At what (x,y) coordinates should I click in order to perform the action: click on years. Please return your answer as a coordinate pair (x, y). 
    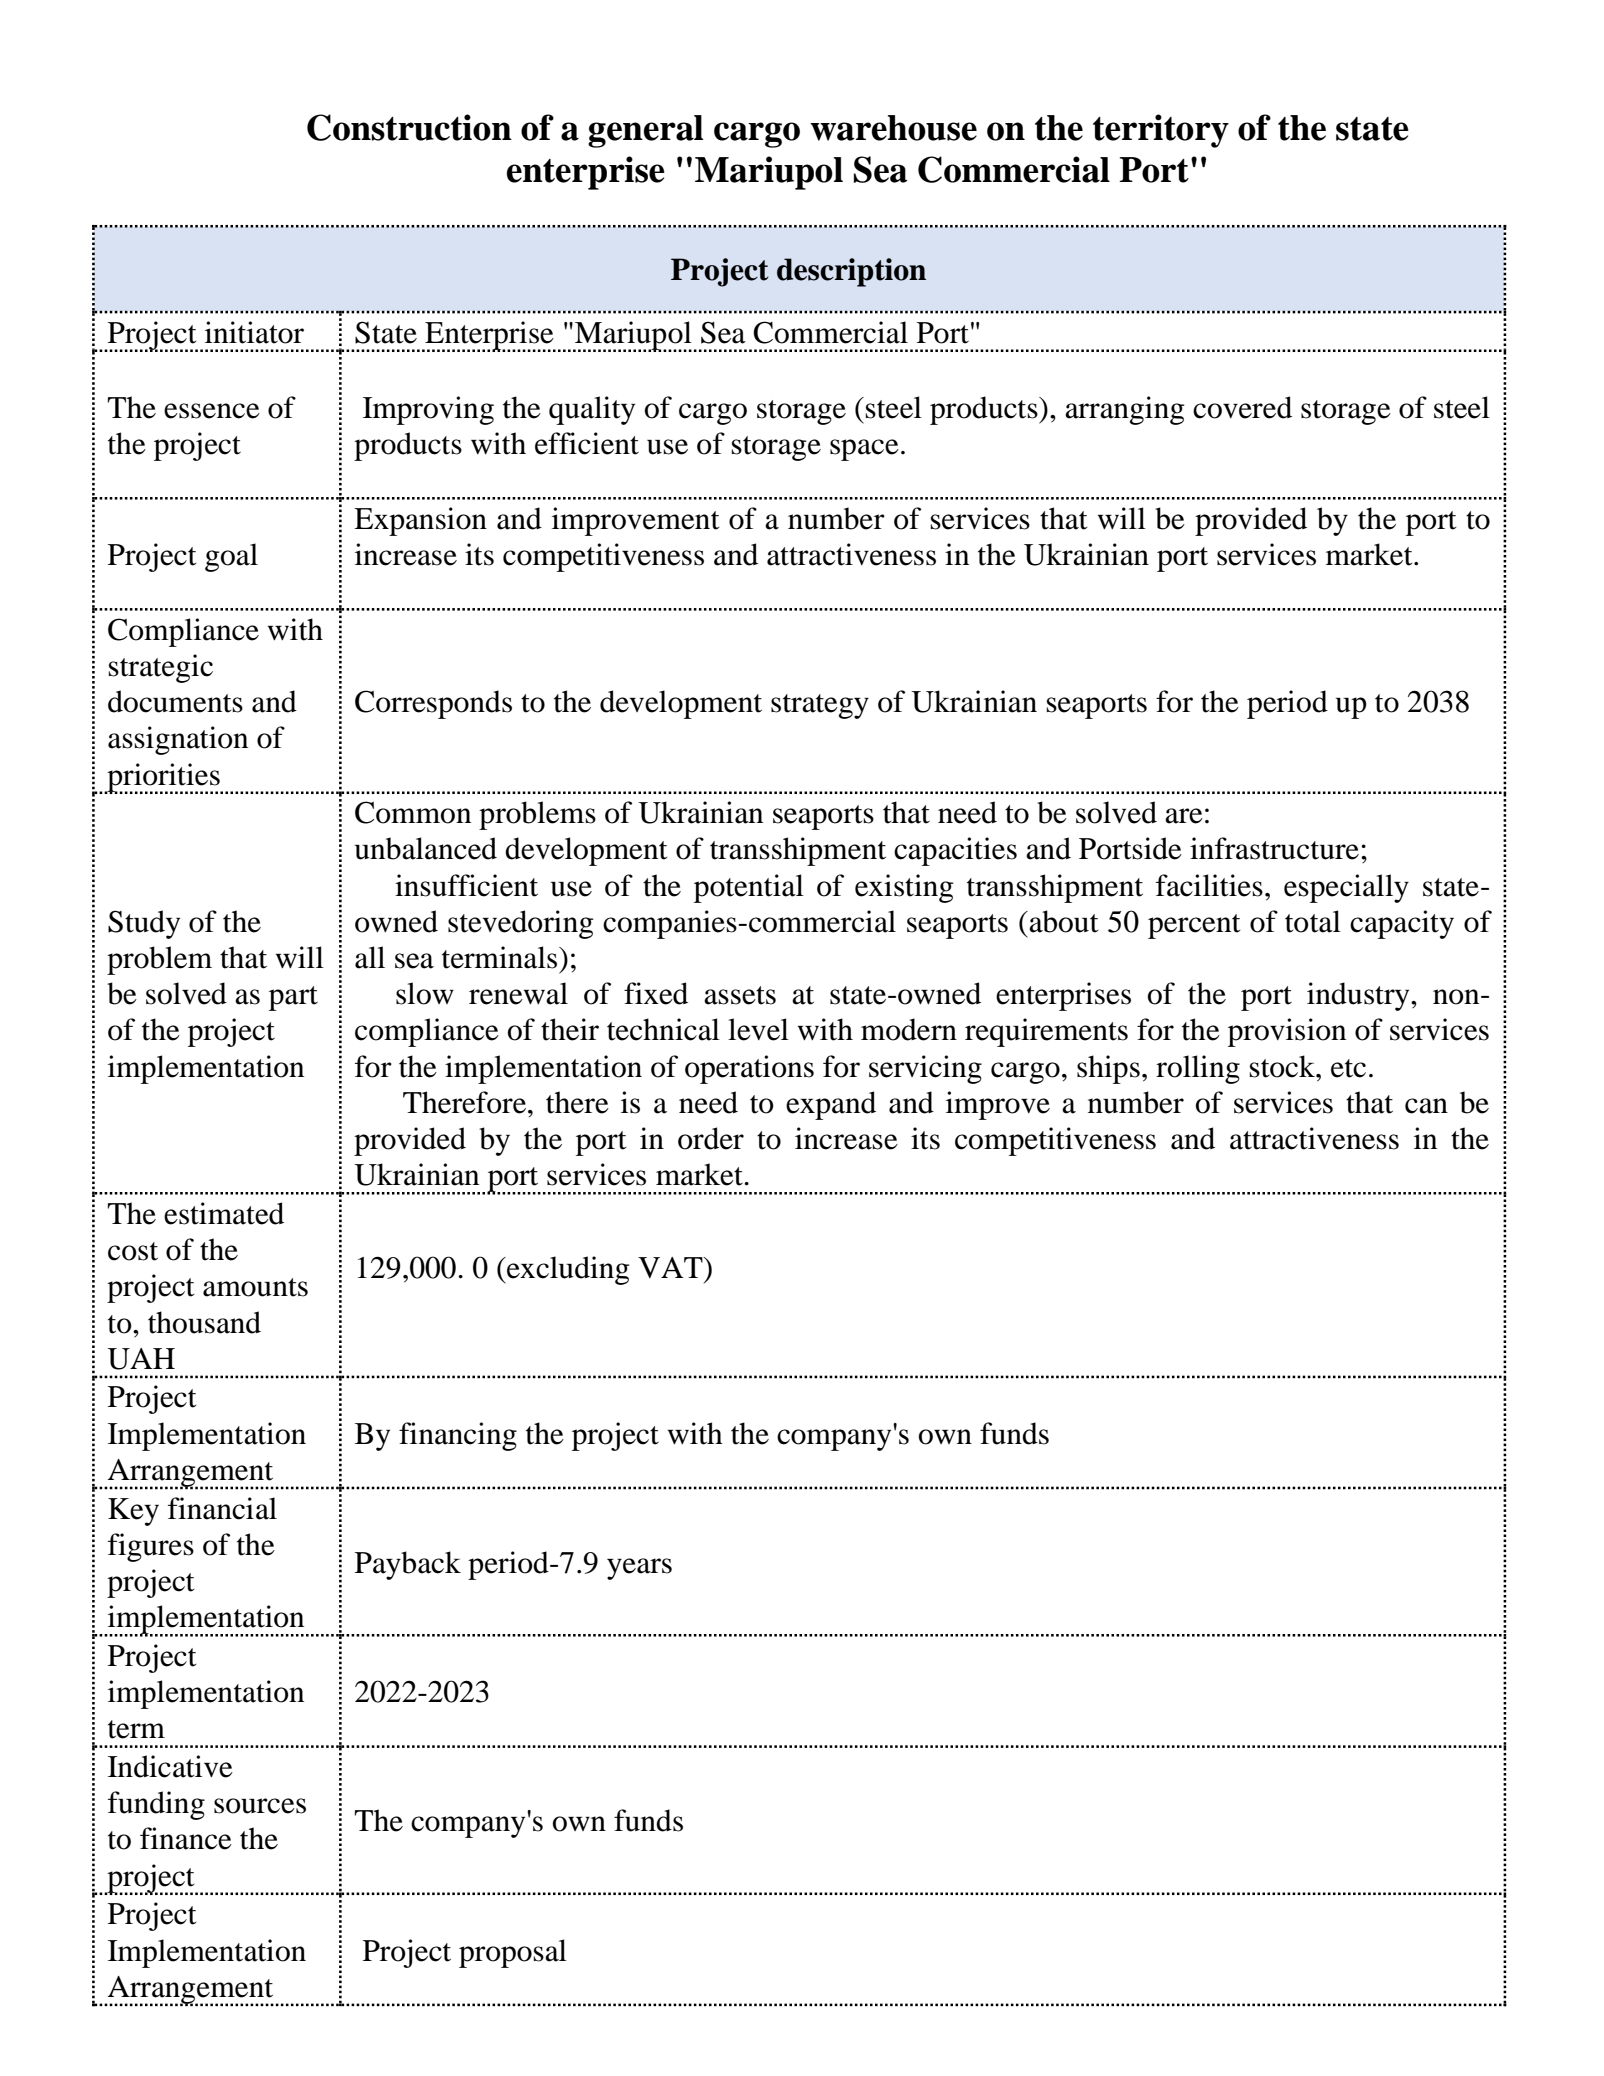
    Looking at the image, I should click on (639, 1569).
